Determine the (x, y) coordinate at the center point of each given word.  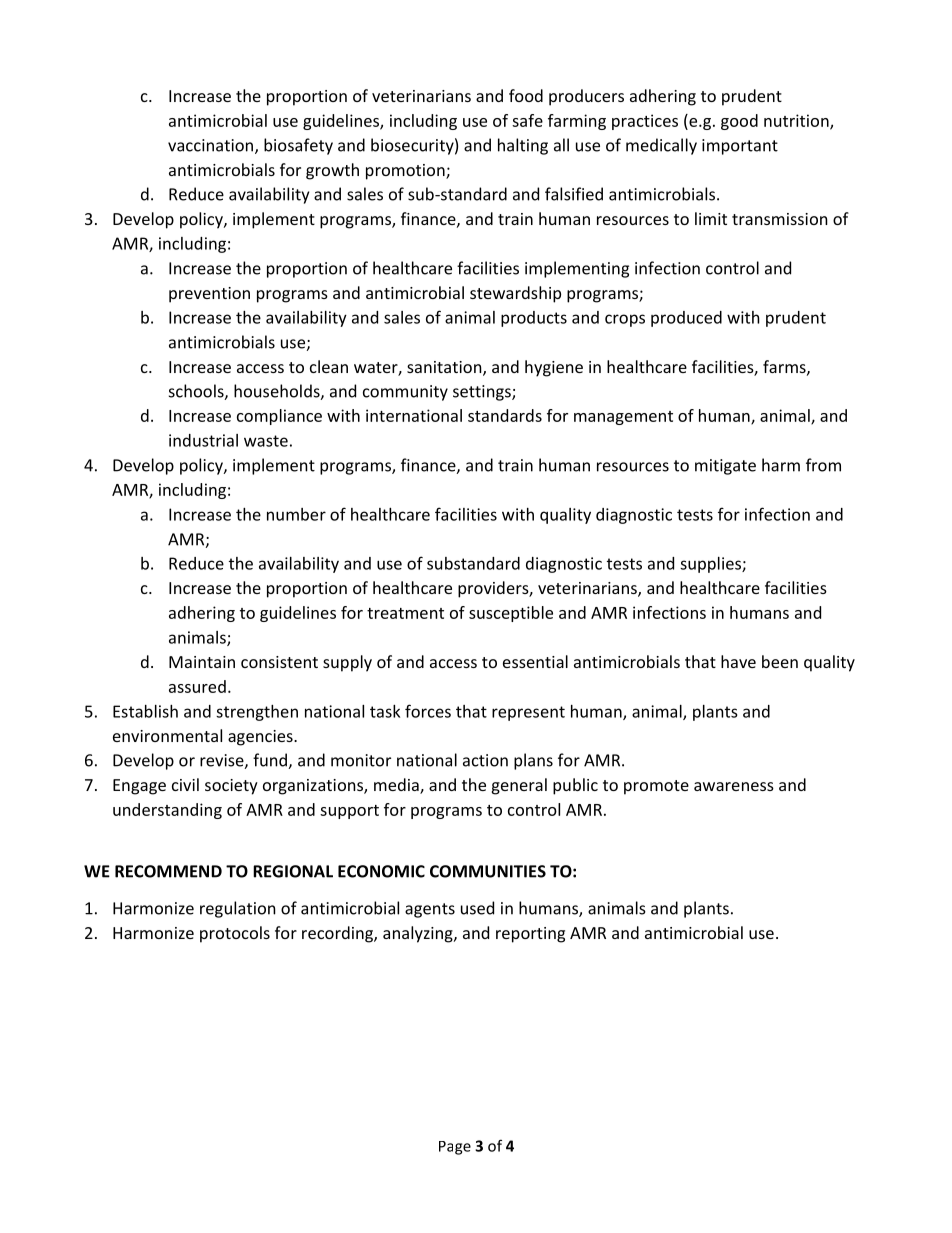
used (477, 908)
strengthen (257, 713)
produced (686, 319)
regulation (238, 909)
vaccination (210, 145)
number (296, 514)
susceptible (511, 614)
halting (523, 146)
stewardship (515, 294)
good (739, 122)
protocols (235, 934)
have (738, 661)
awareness (734, 786)
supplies (711, 565)
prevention (209, 295)
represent (528, 713)
